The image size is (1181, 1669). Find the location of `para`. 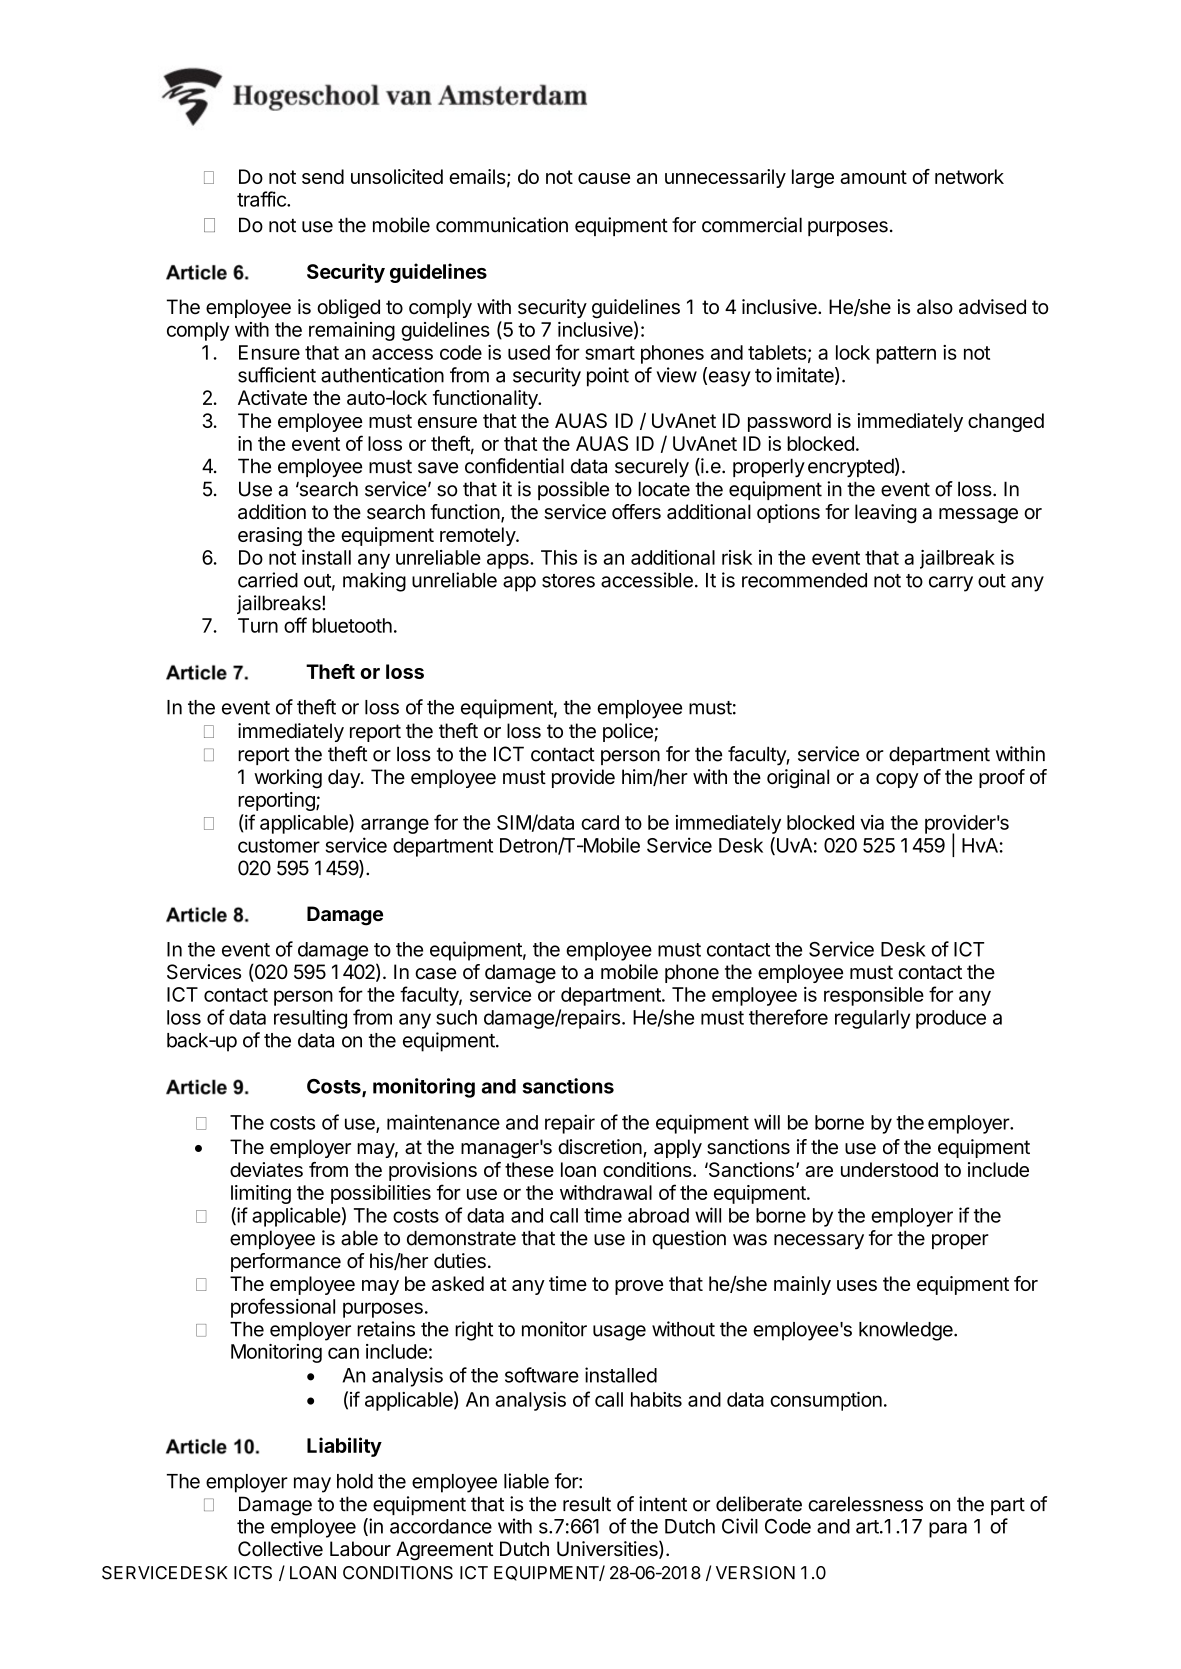

para is located at coordinates (948, 1530).
